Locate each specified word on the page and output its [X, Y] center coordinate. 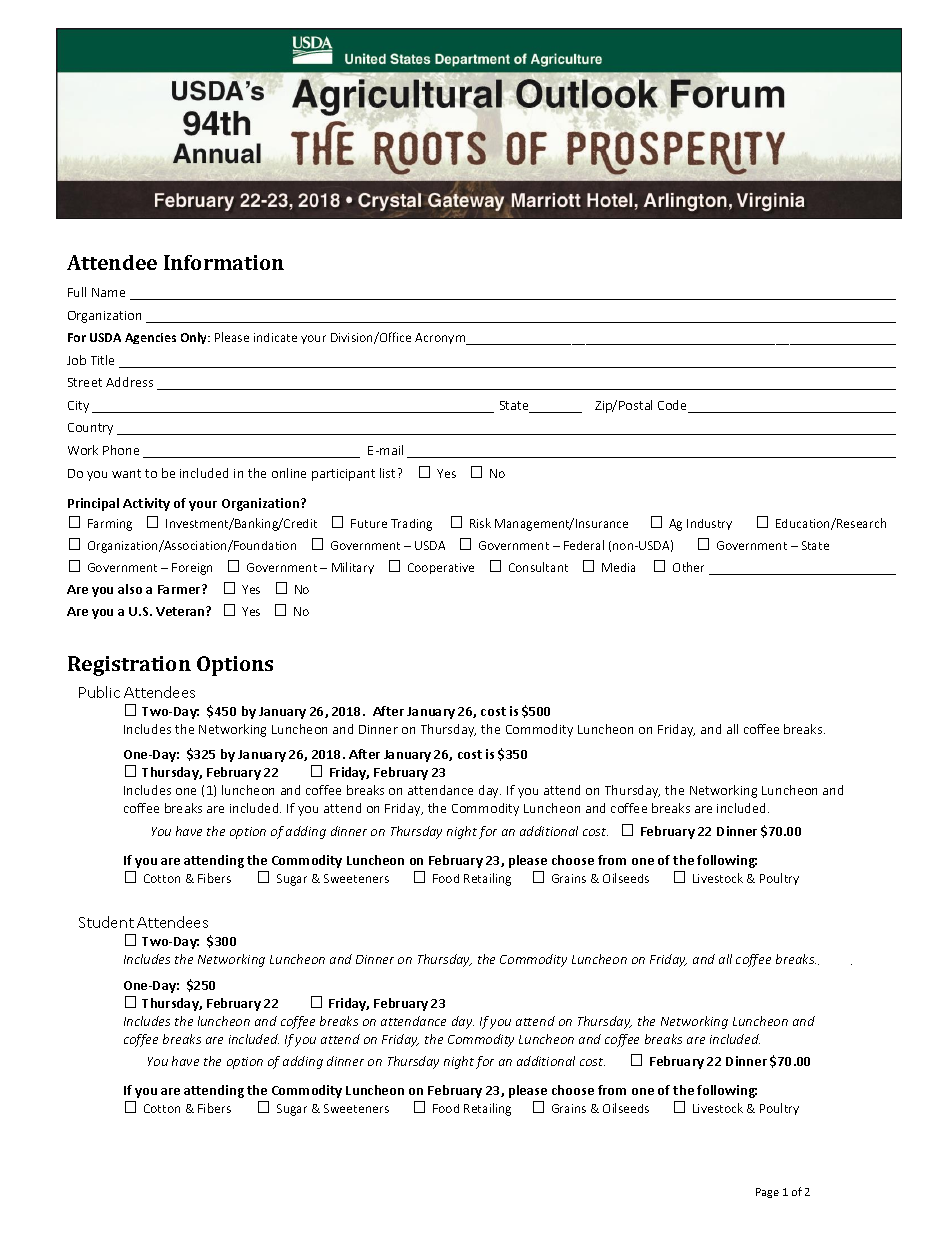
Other [688, 567]
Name [108, 292]
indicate [275, 337]
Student [106, 922]
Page [767, 1193]
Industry [709, 524]
